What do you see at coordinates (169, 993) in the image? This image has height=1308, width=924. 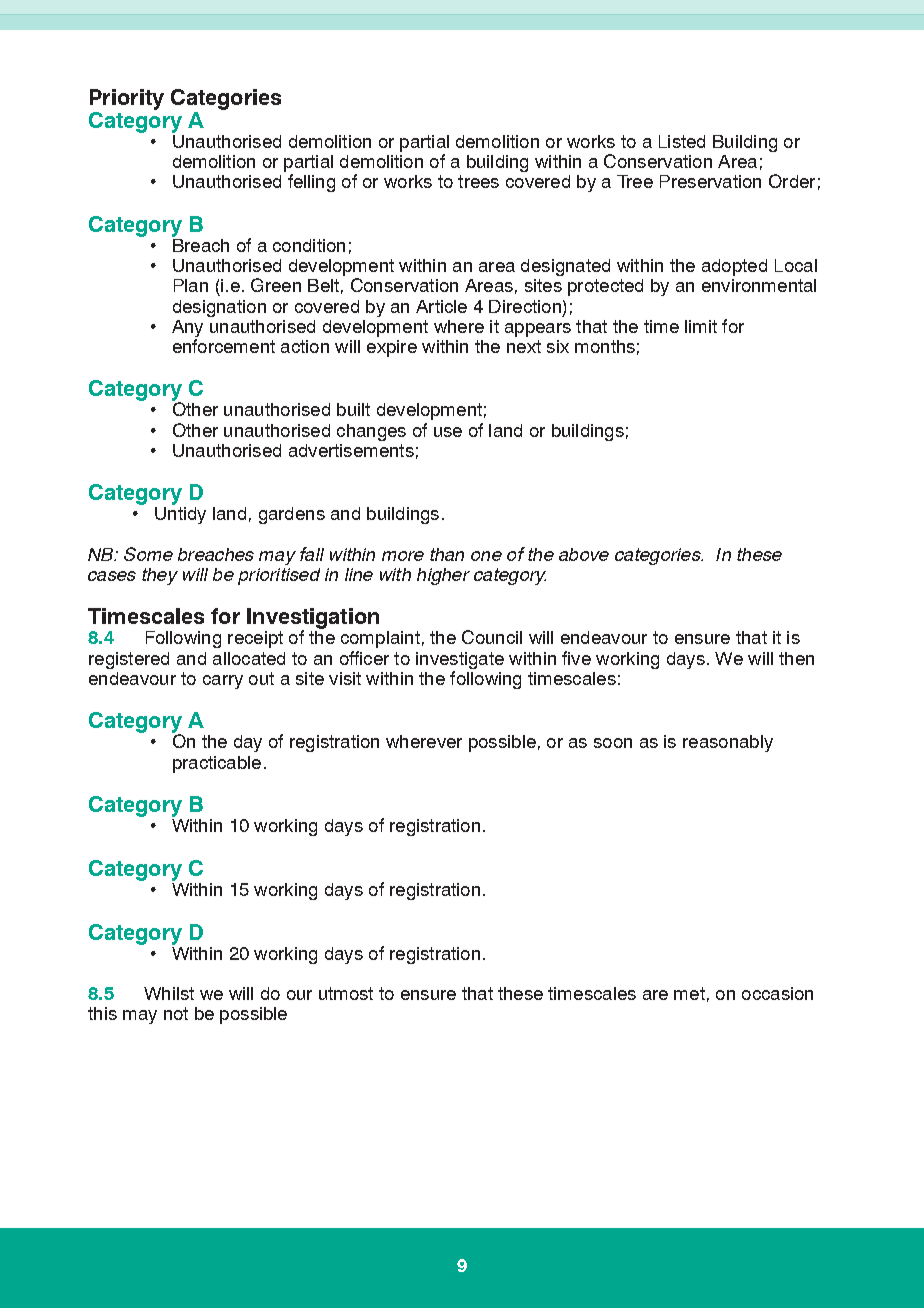 I see `Whilst` at bounding box center [169, 993].
